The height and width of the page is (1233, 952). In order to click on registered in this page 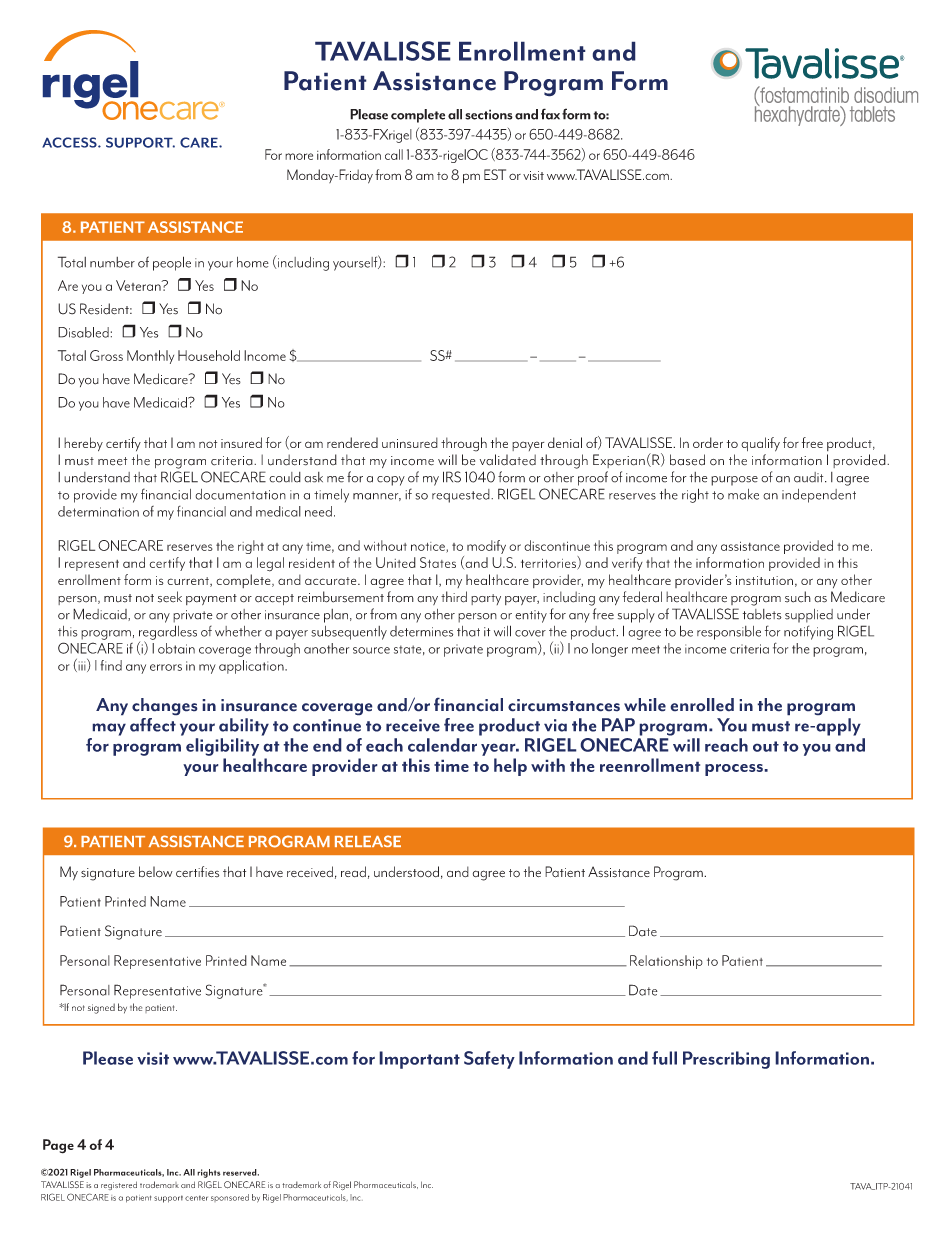, I will do `click(119, 1185)`.
